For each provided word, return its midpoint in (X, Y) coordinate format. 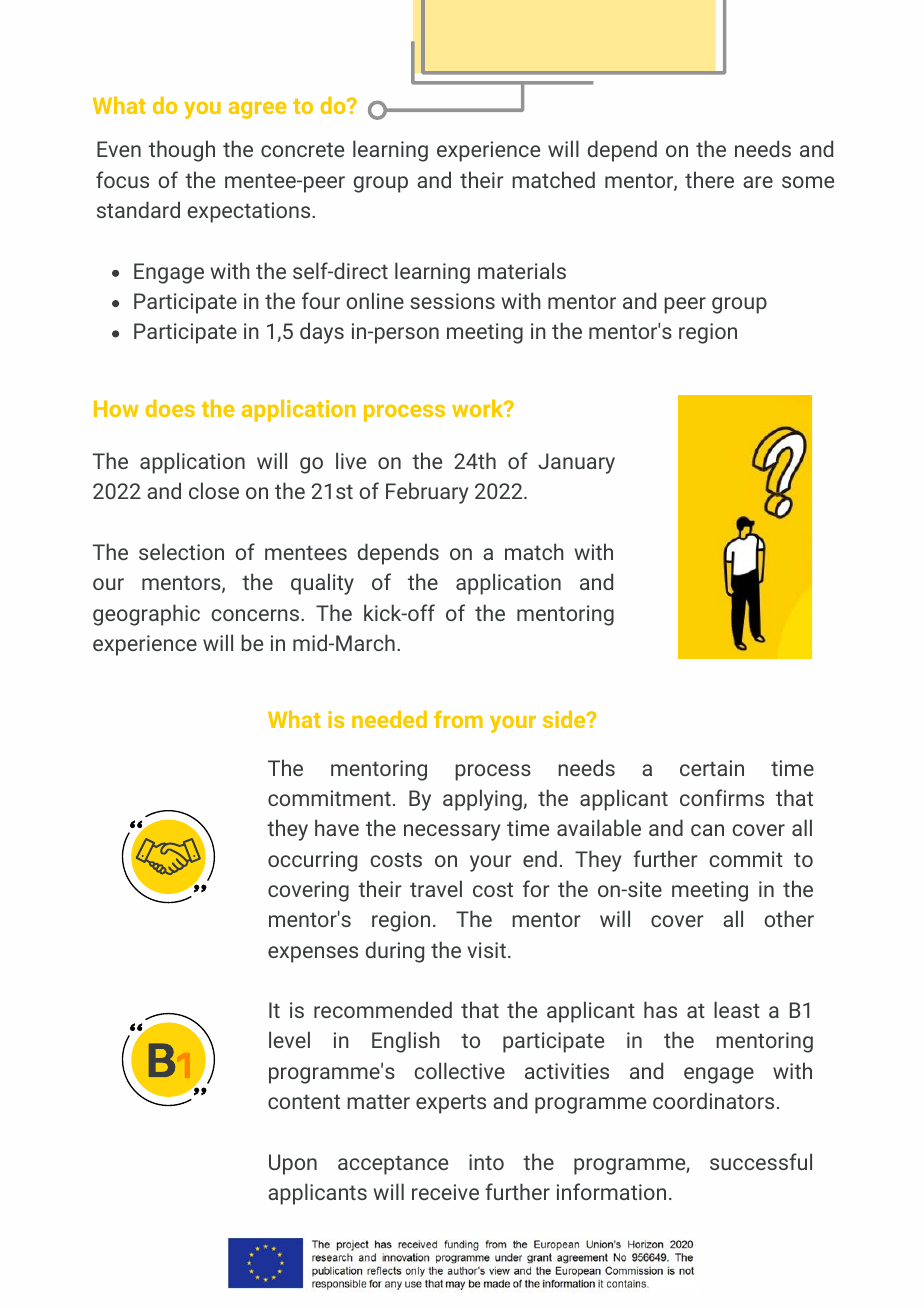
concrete (302, 149)
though (182, 151)
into (486, 1162)
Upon (293, 1164)
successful (761, 1161)
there (709, 179)
